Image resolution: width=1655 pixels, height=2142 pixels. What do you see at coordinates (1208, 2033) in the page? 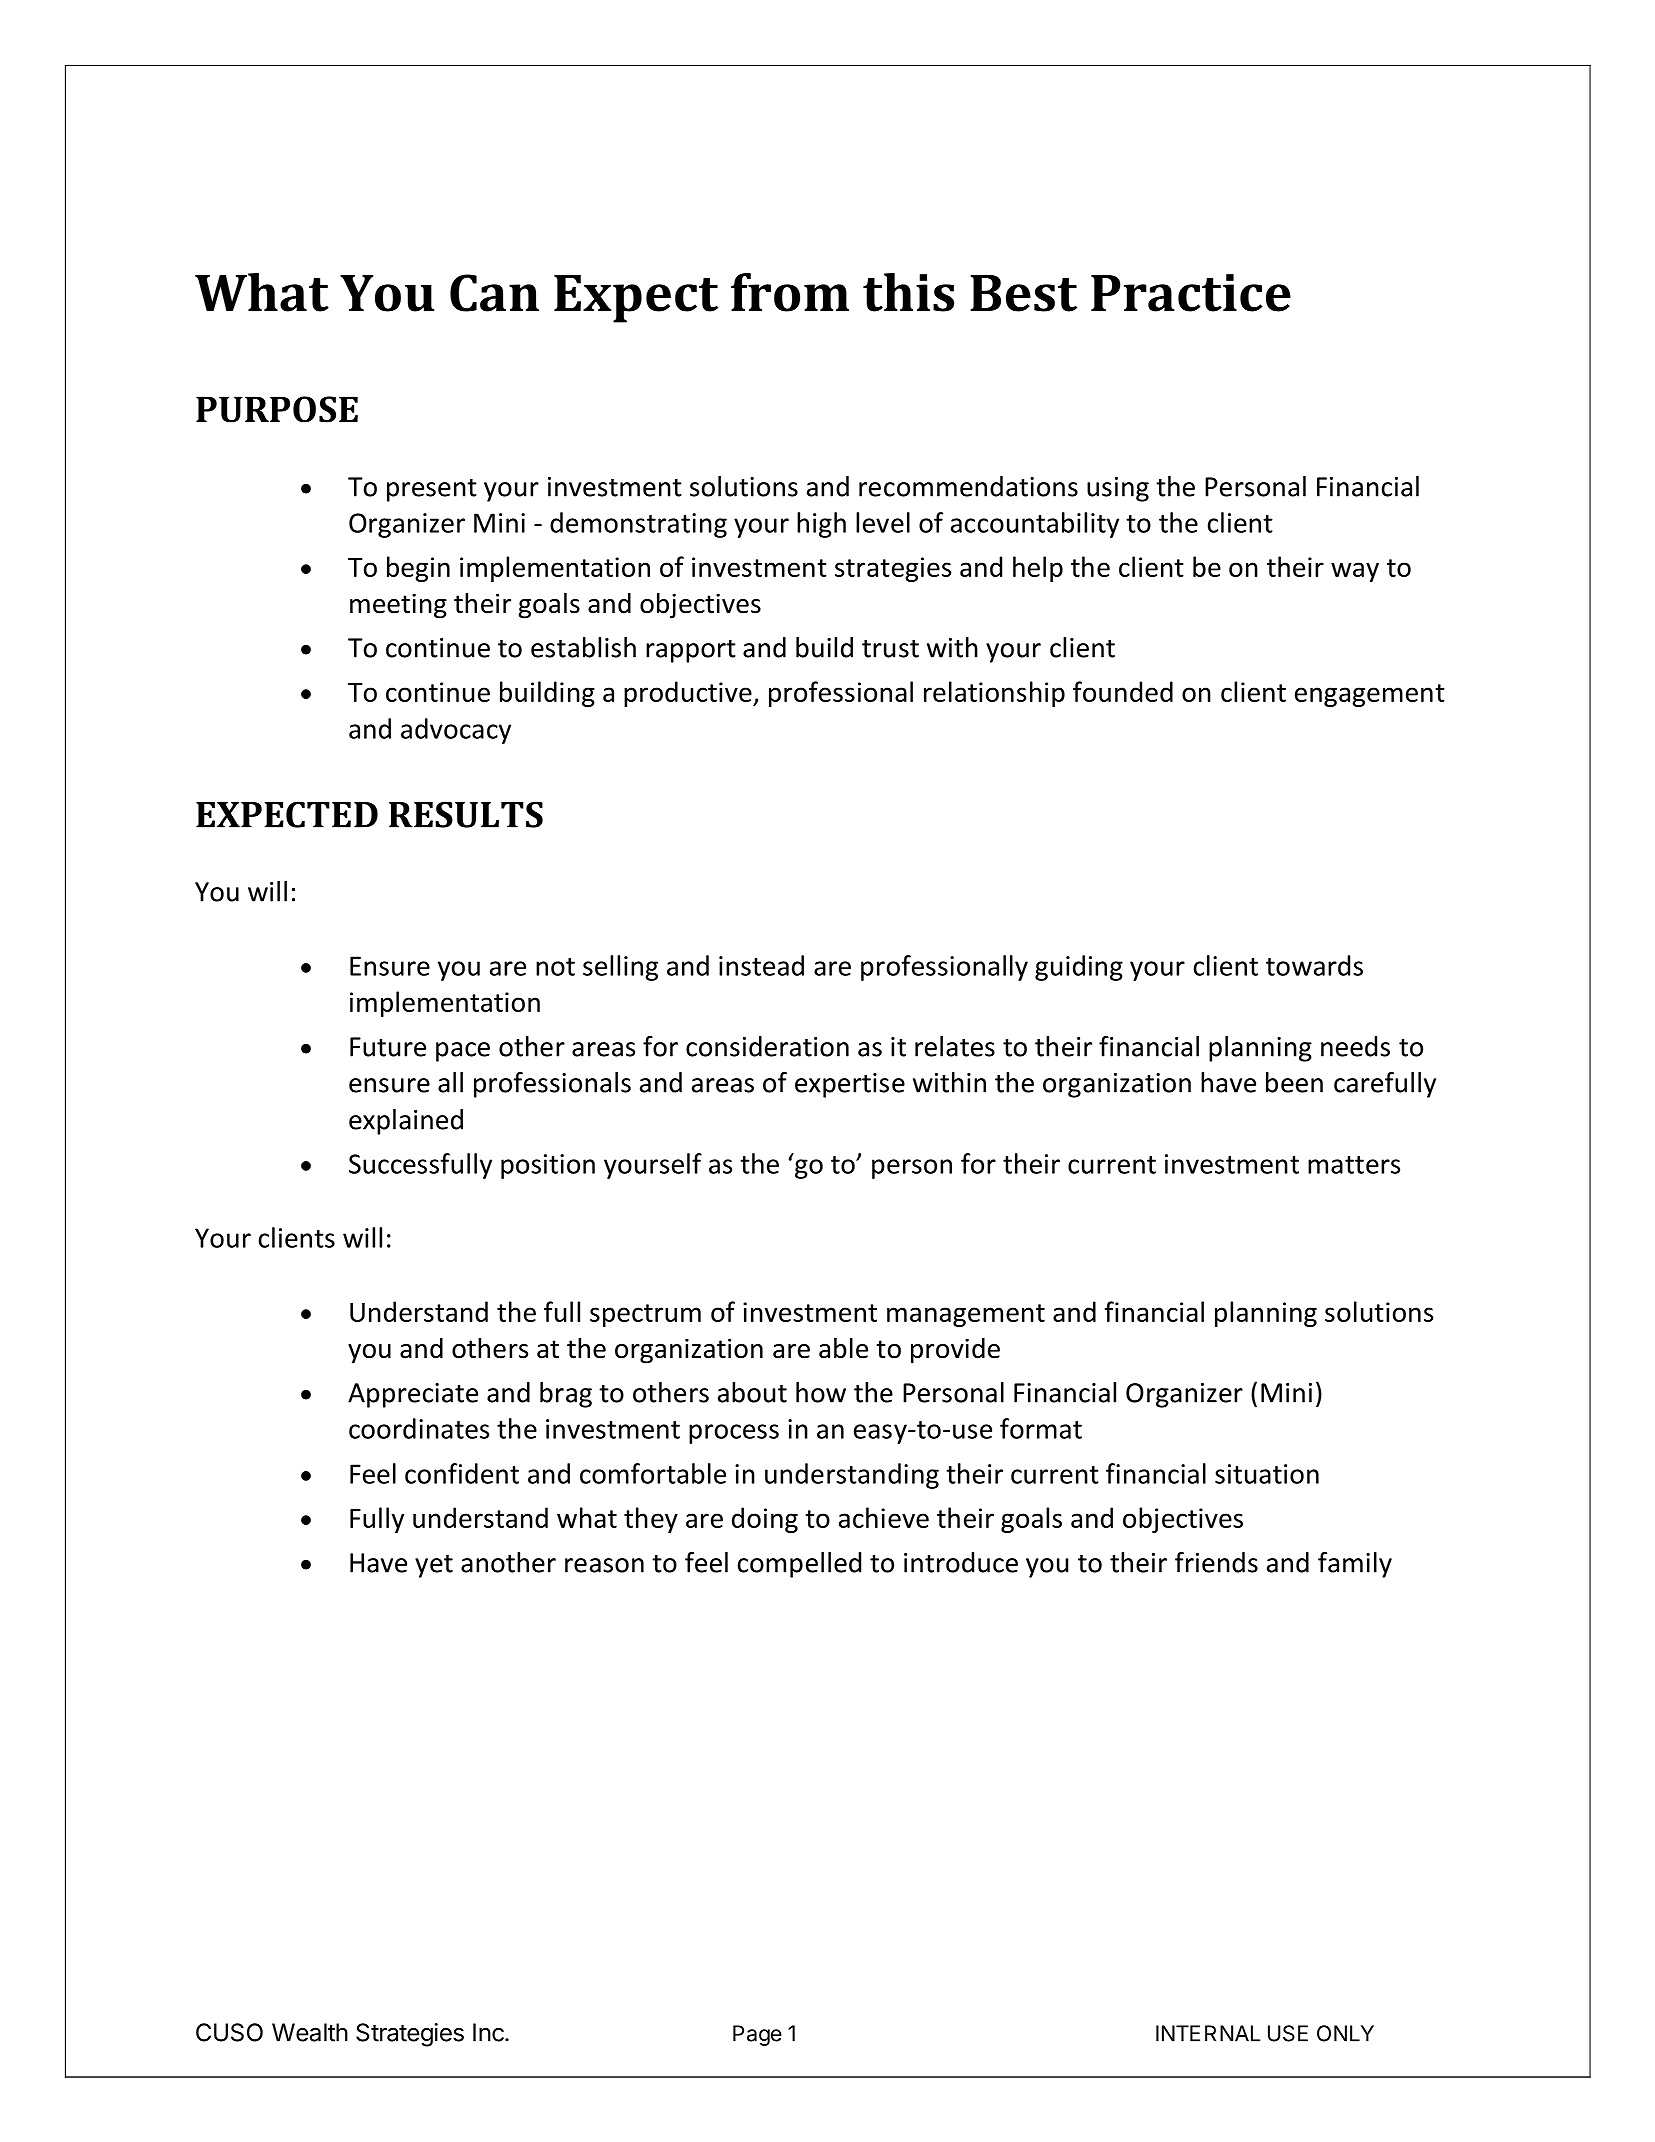
I see `INTERNAL` at bounding box center [1208, 2033].
